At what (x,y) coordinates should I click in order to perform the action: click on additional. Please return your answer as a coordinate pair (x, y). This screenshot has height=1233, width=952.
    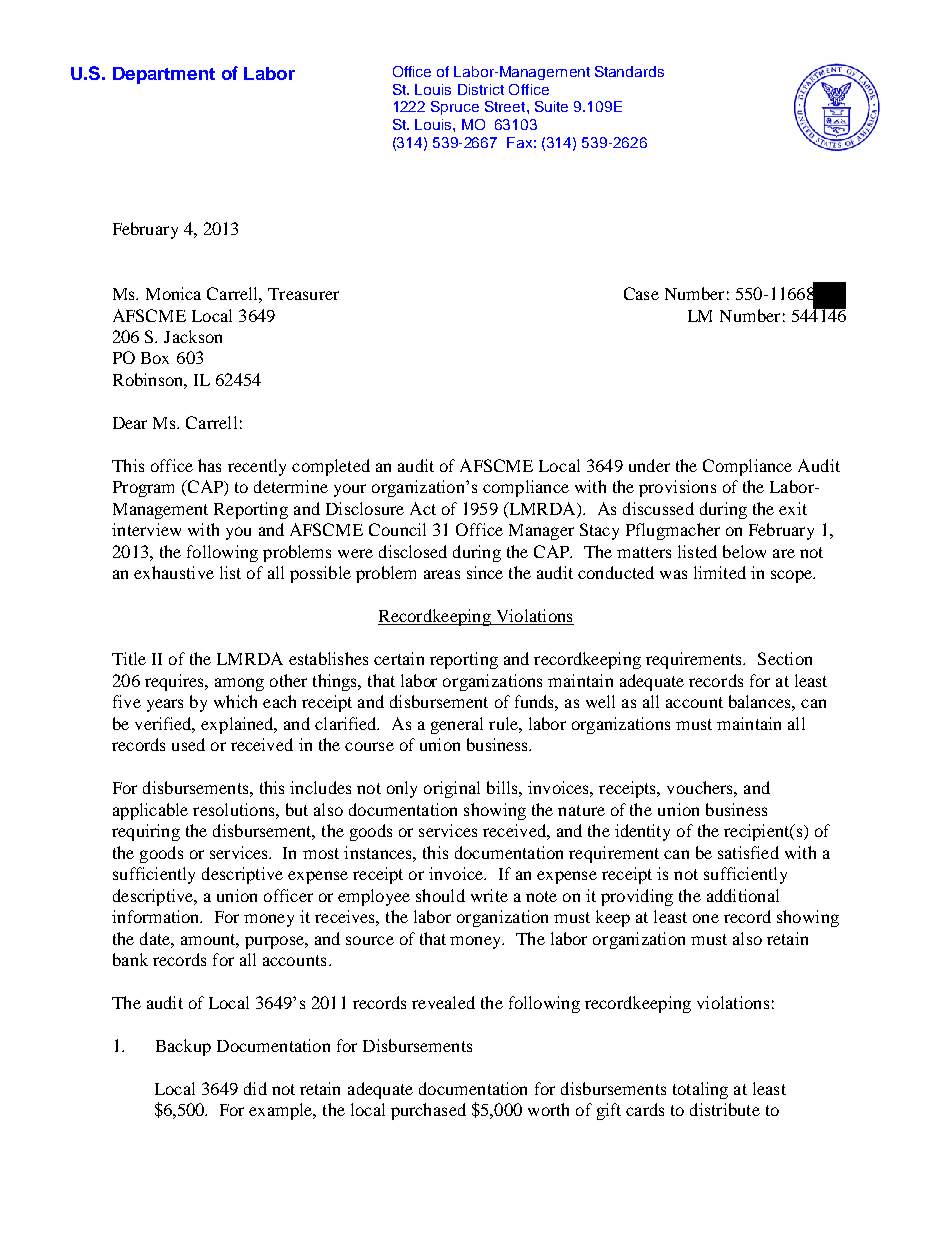
    Looking at the image, I should click on (743, 895).
